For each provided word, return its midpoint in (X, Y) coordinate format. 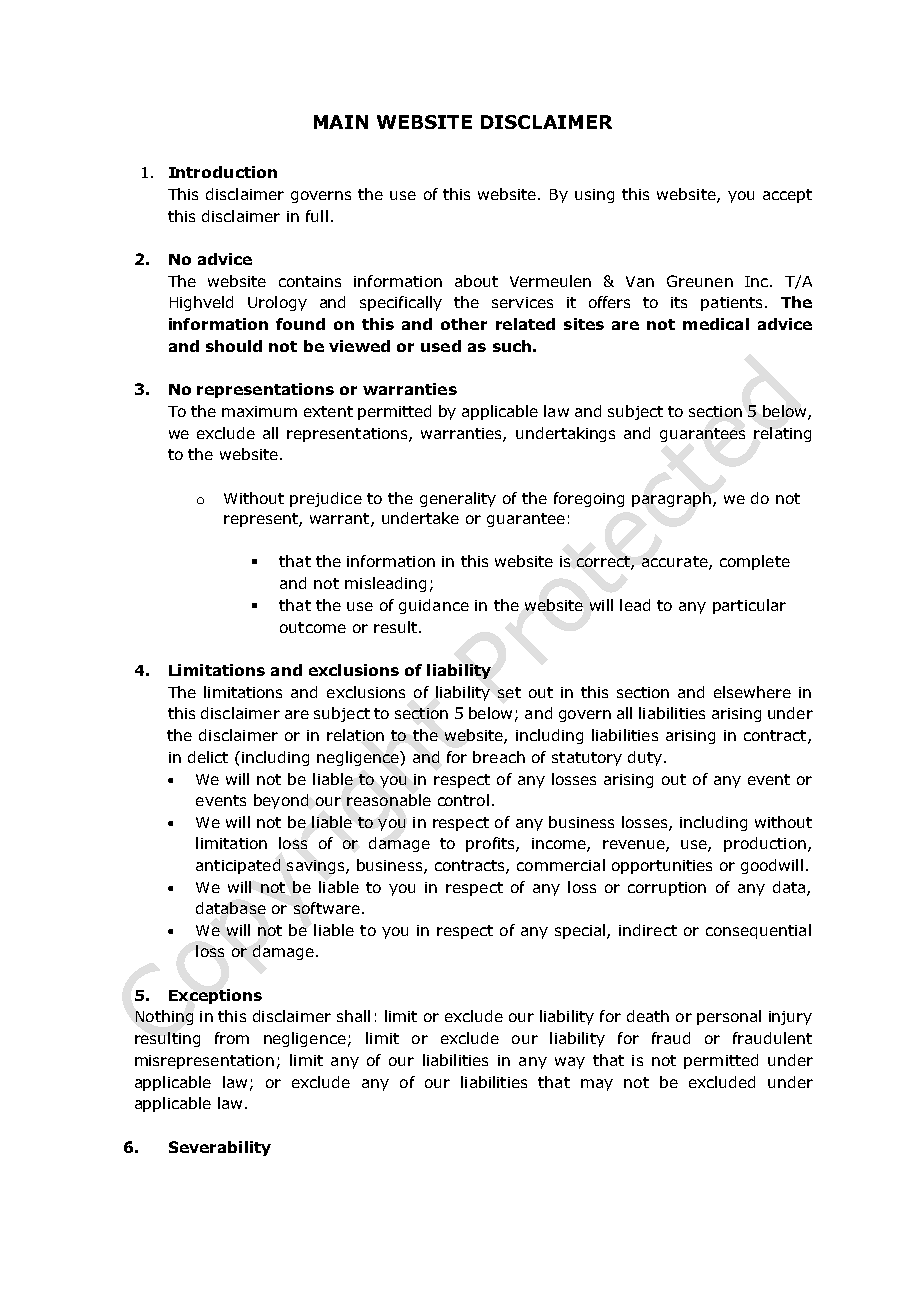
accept (787, 196)
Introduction (223, 172)
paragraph (671, 499)
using (594, 196)
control (463, 800)
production (765, 844)
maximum (259, 411)
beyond (281, 801)
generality (458, 499)
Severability (220, 1148)
